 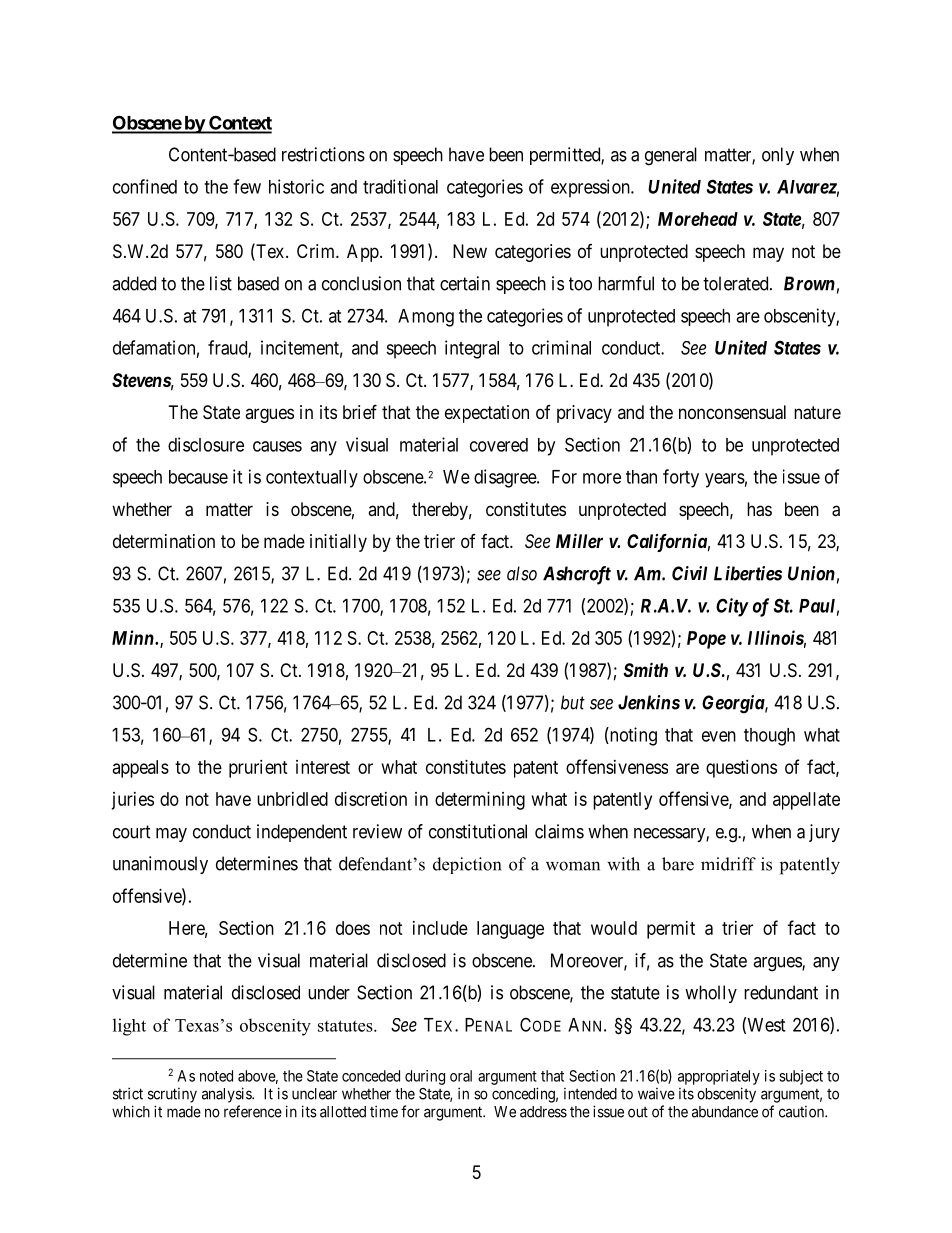 What do you see at coordinates (258, 769) in the screenshot?
I see `prurient` at bounding box center [258, 769].
